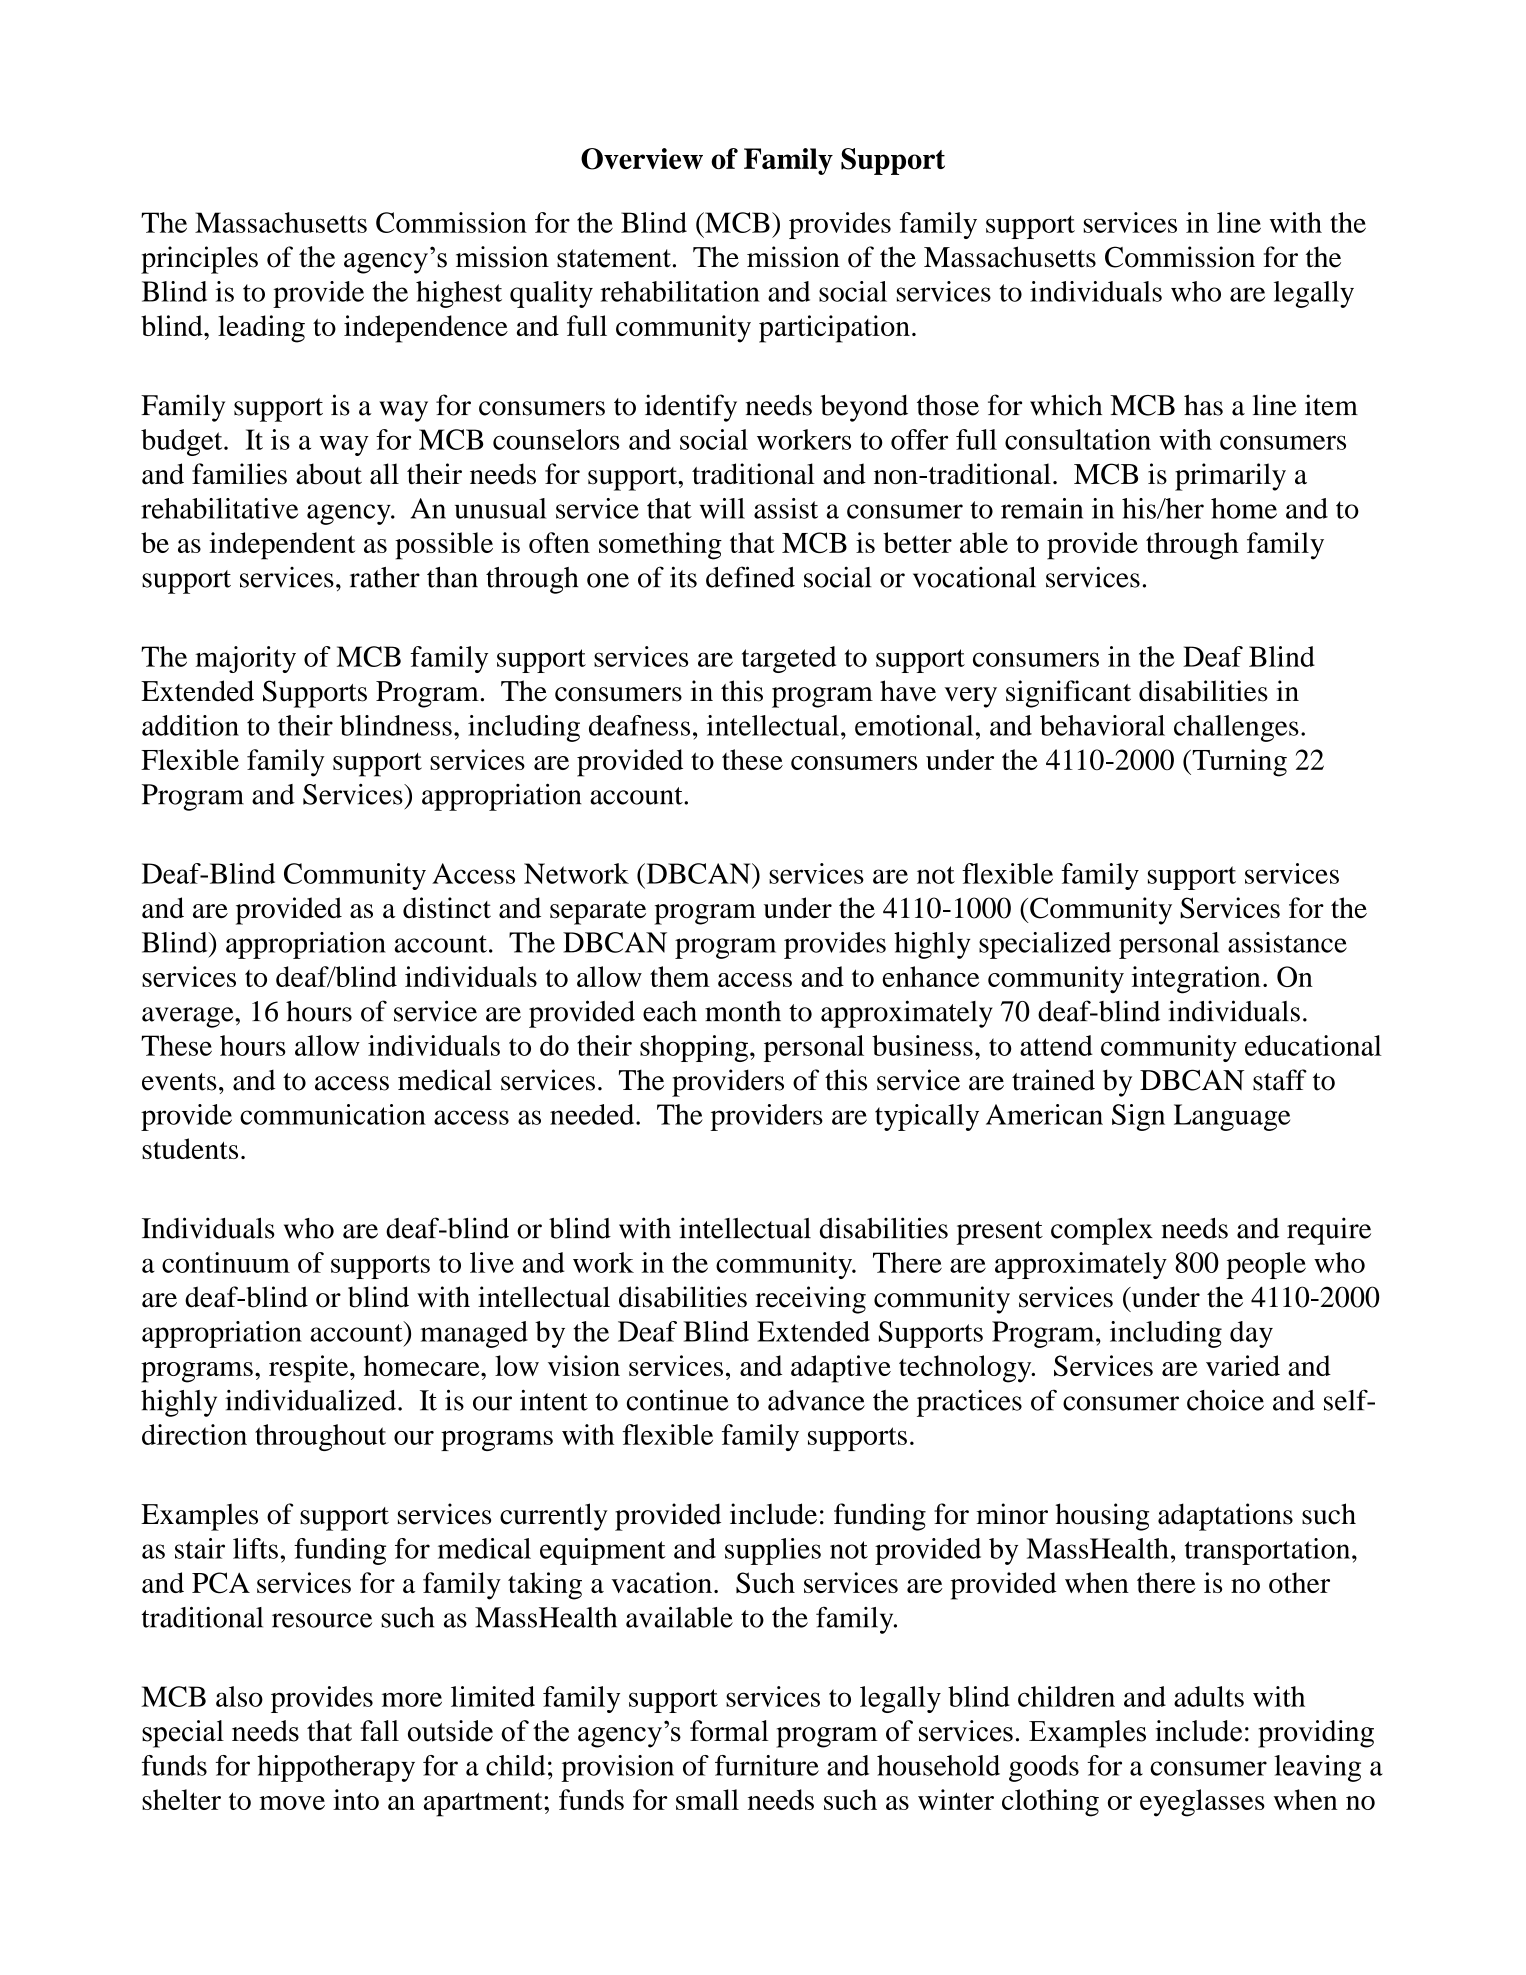  What do you see at coordinates (380, 1731) in the document?
I see `fall` at bounding box center [380, 1731].
